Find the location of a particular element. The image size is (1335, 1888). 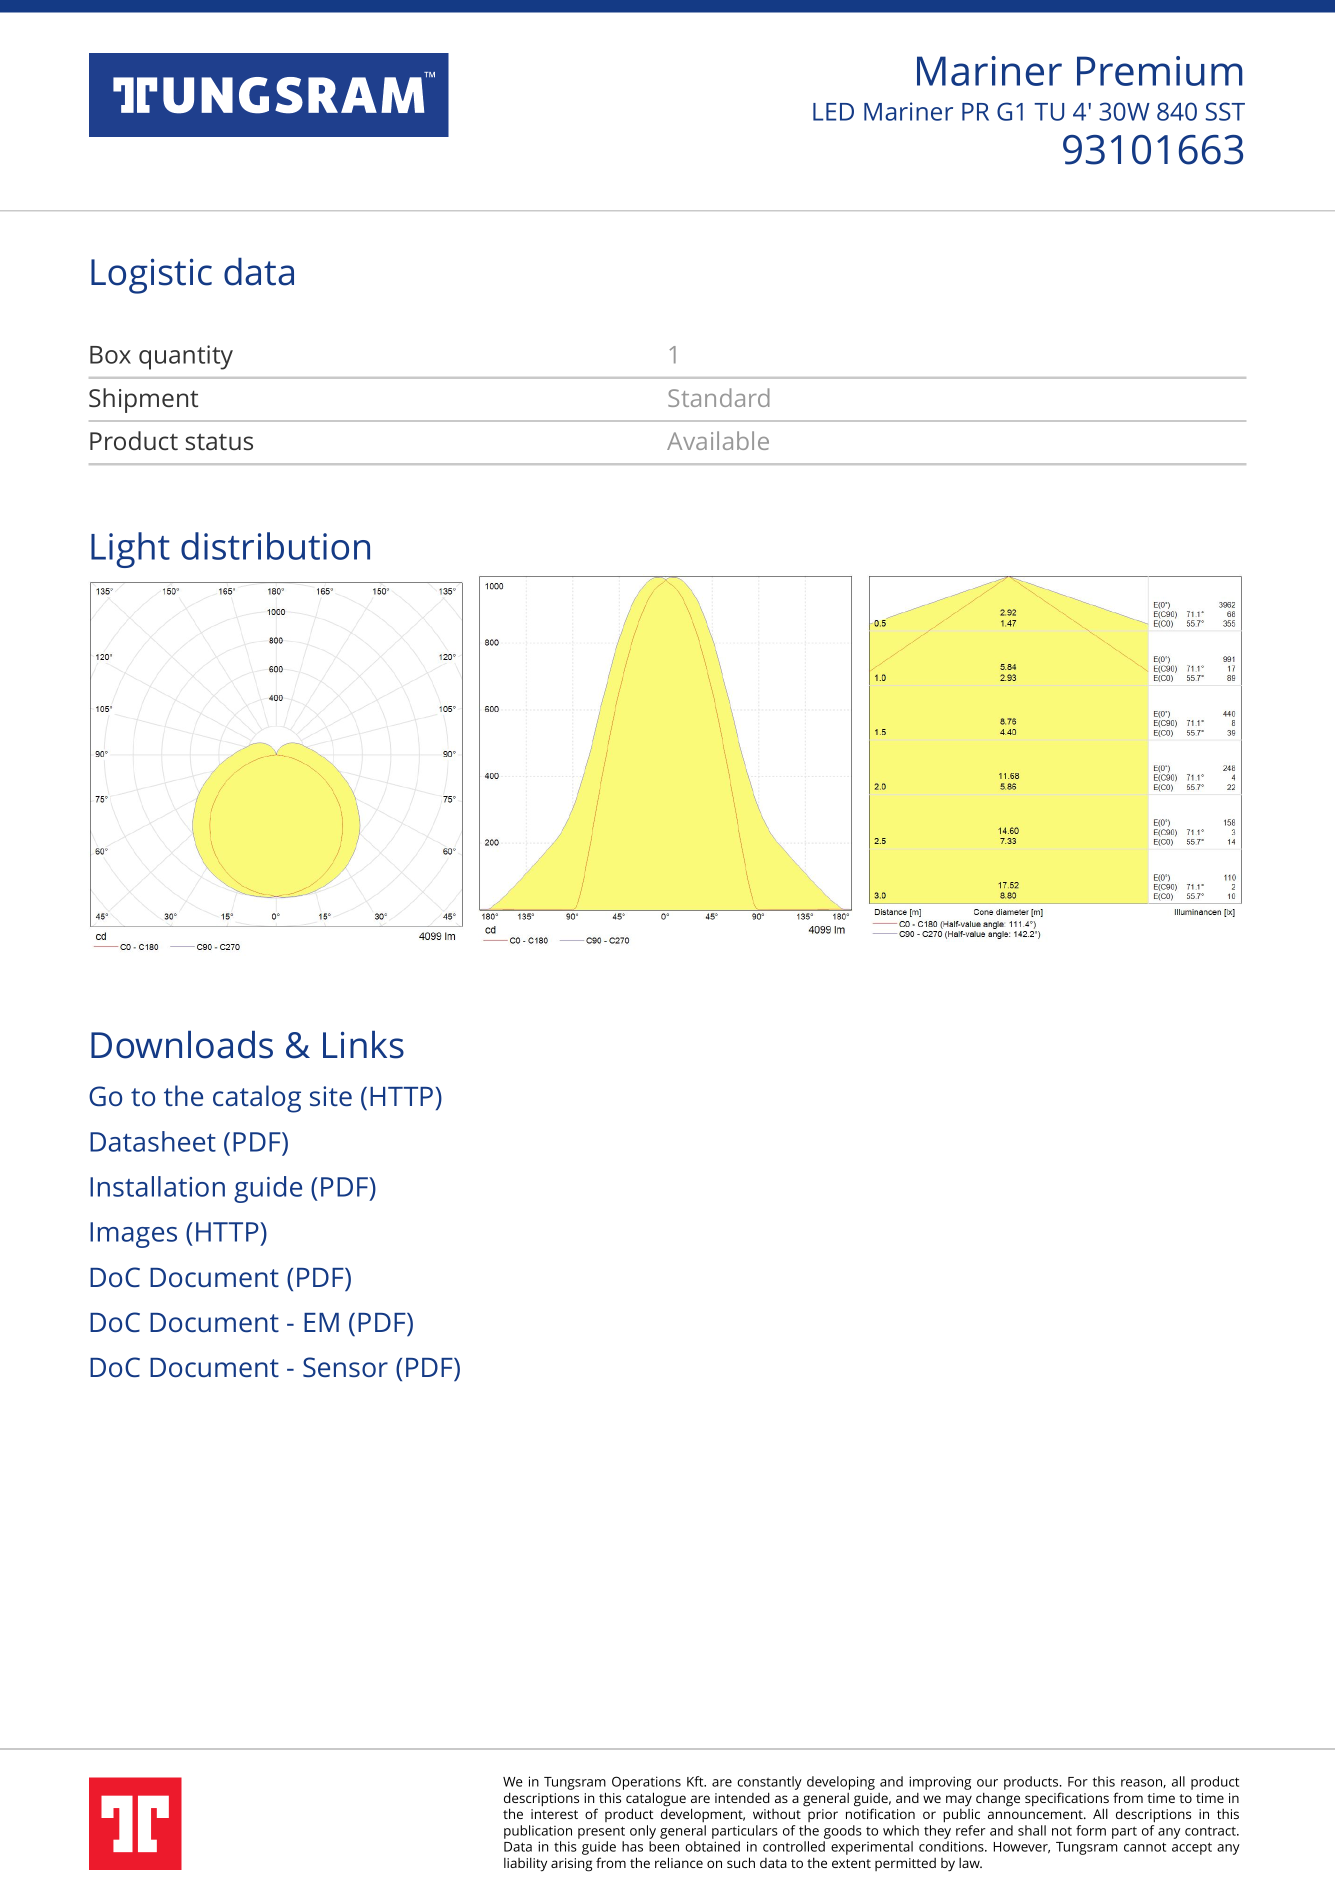

only is located at coordinates (643, 1832).
